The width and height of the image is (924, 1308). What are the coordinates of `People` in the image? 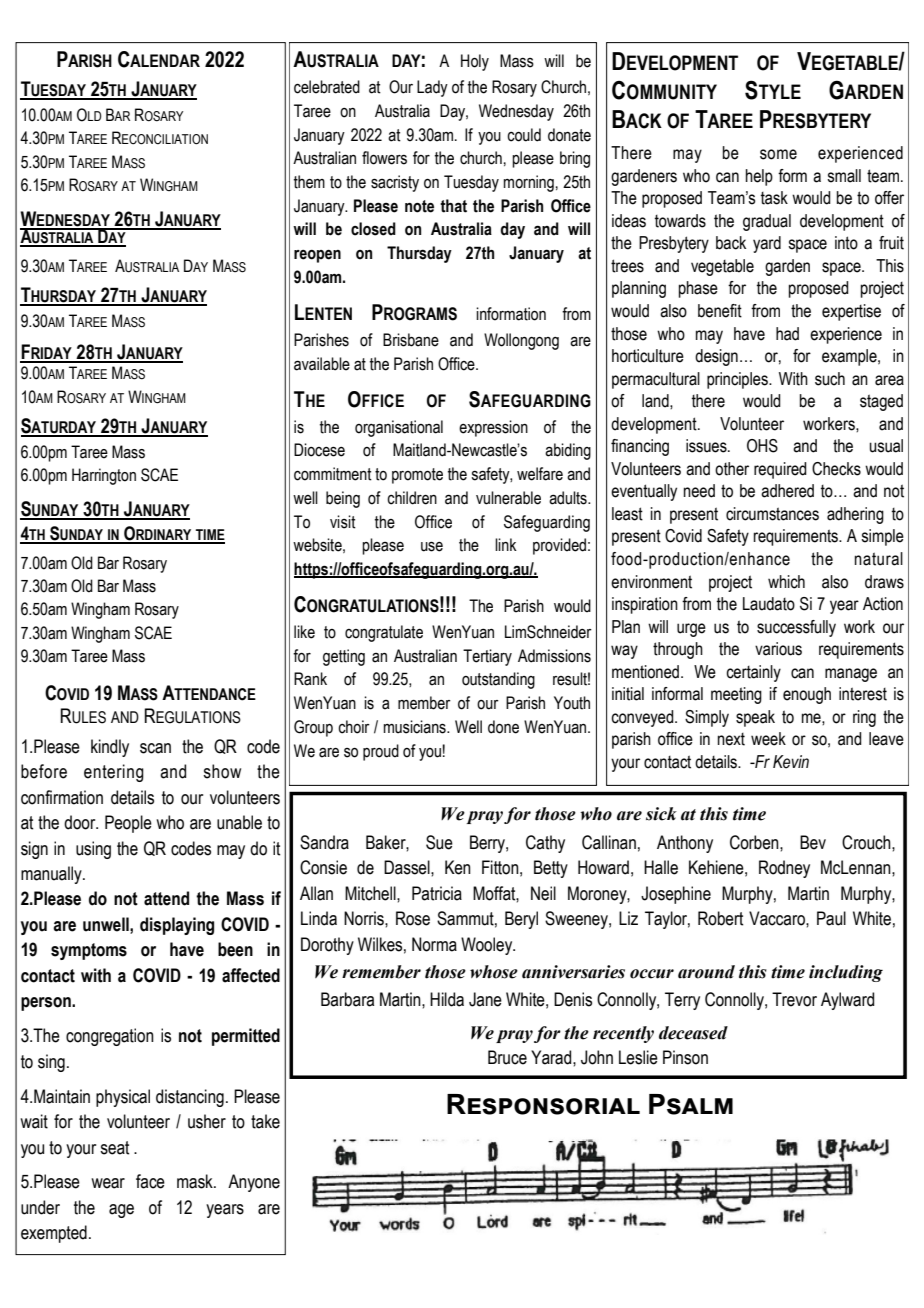 It's located at (128, 824).
